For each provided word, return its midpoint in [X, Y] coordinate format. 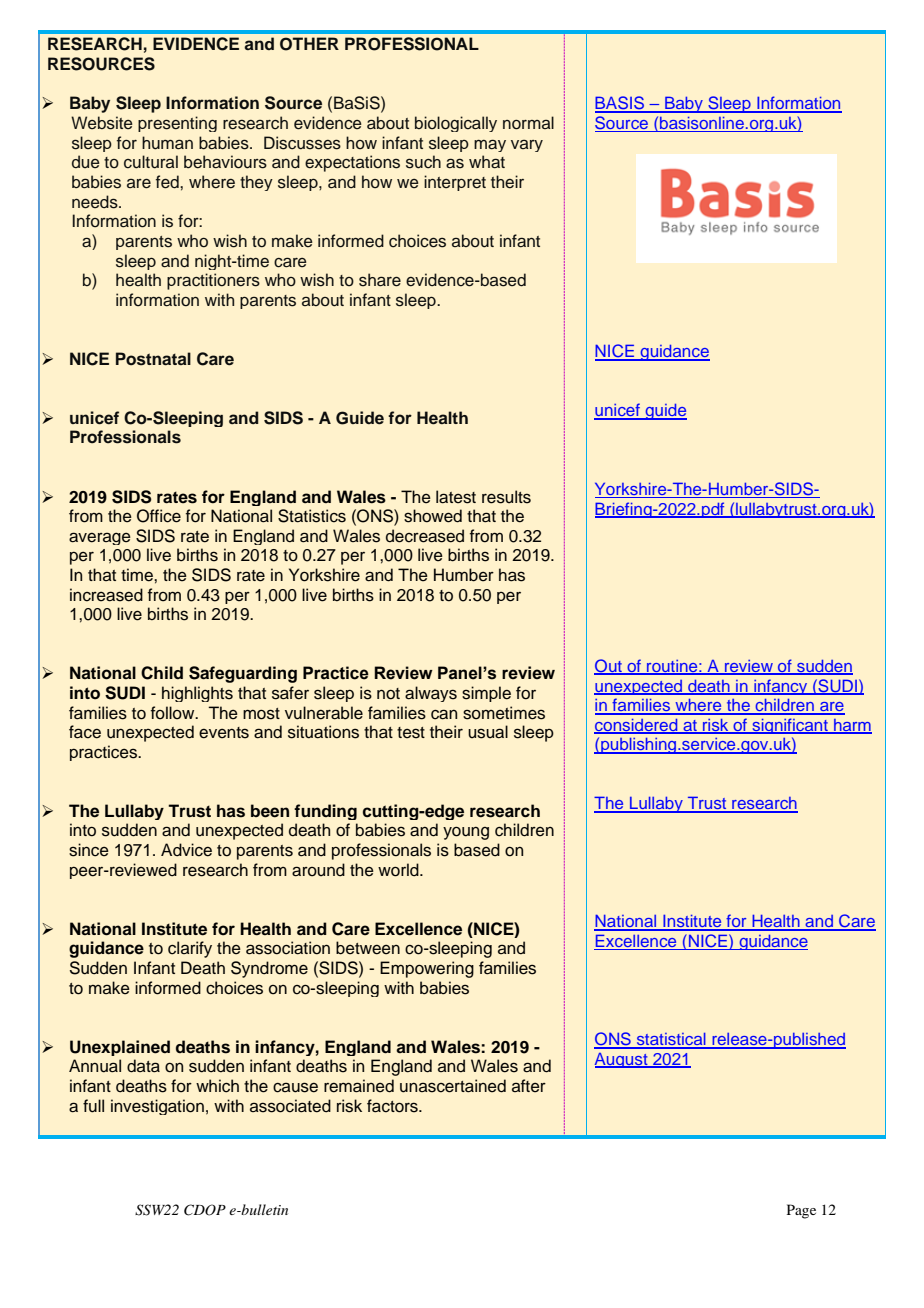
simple [486, 694]
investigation [157, 1107]
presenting [177, 124]
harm [852, 726]
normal [528, 123]
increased [106, 595]
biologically [456, 124]
